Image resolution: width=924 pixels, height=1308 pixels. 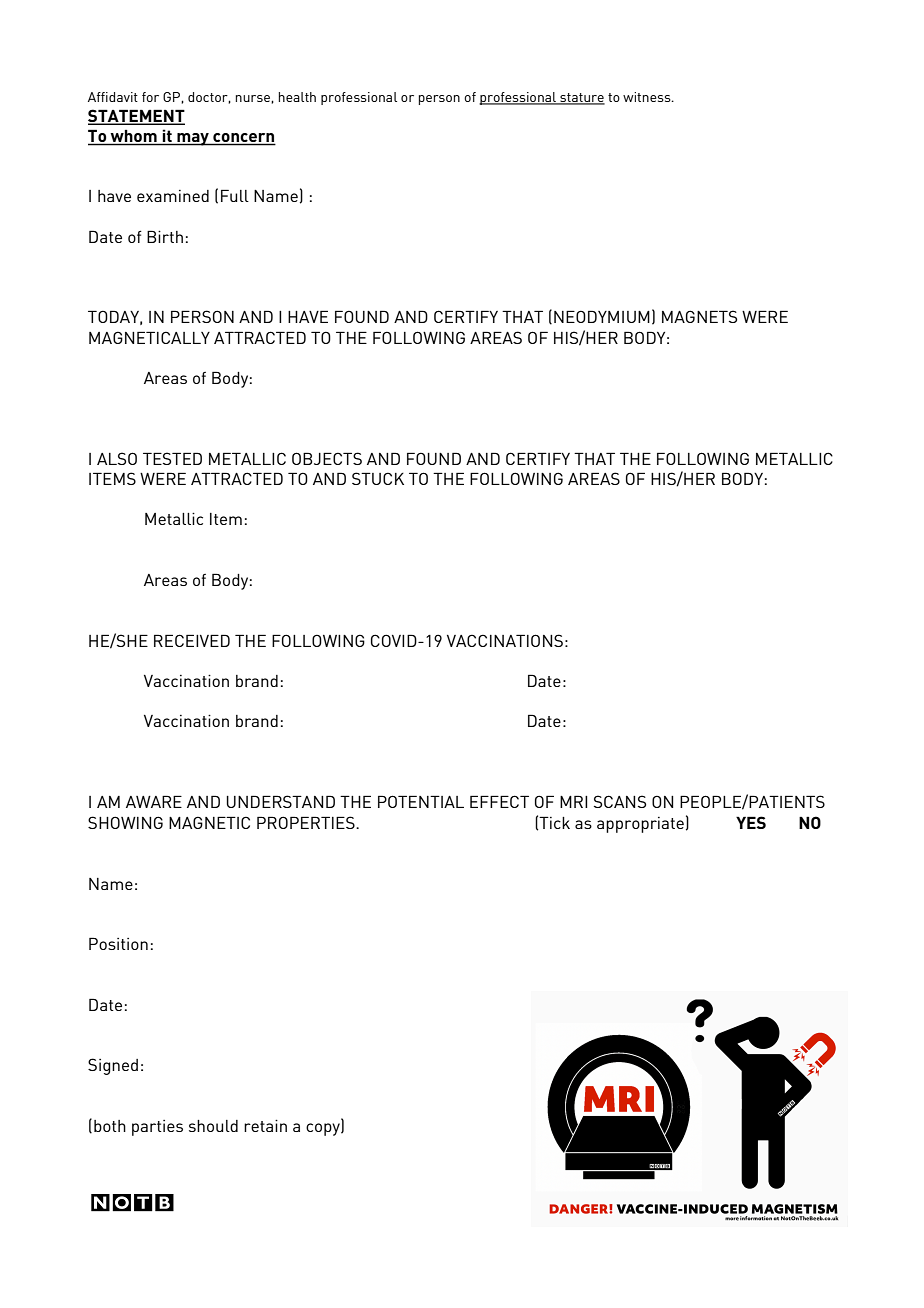 I want to click on appropriate, so click(x=640, y=825).
